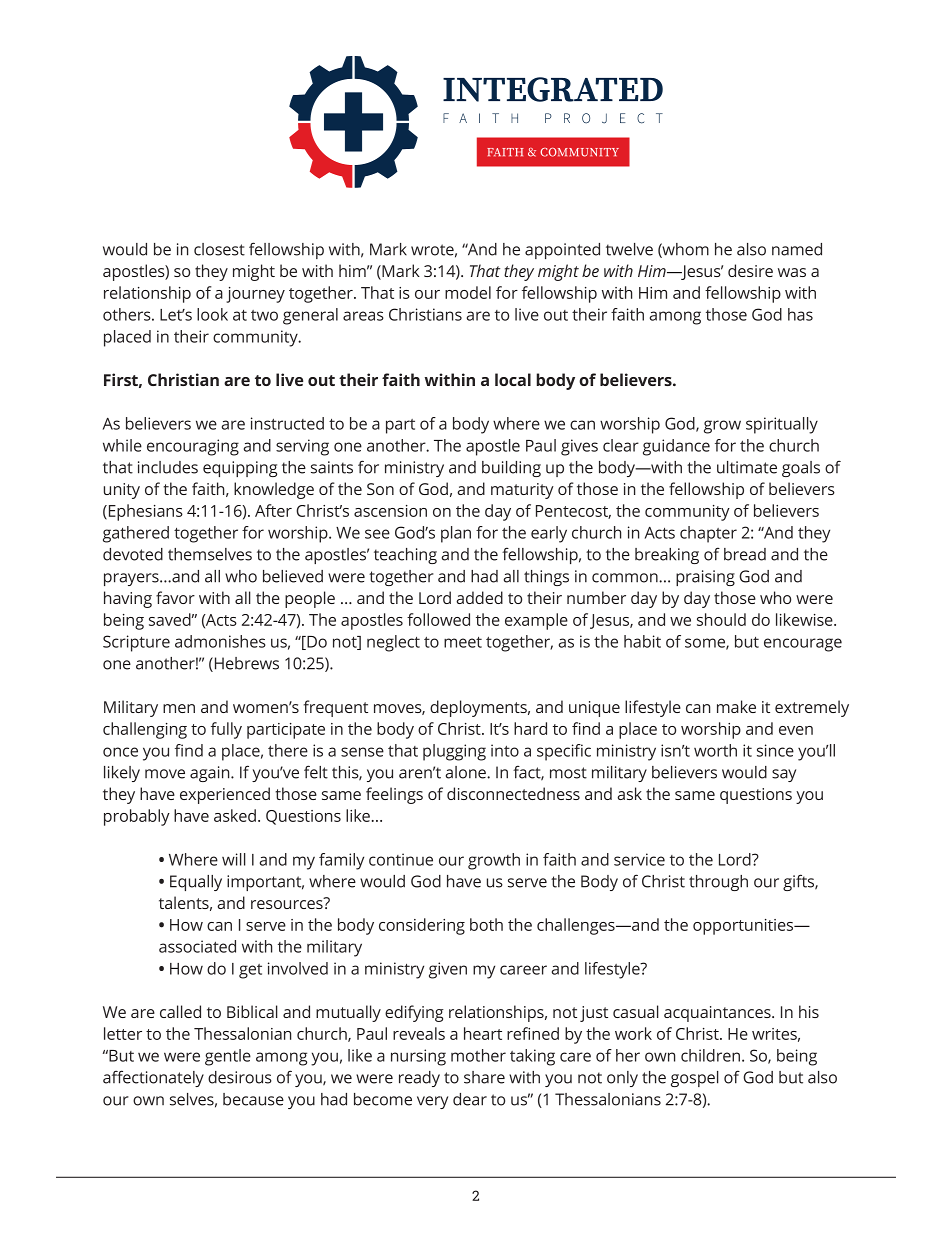  What do you see at coordinates (695, 1079) in the document?
I see `gospel` at bounding box center [695, 1079].
